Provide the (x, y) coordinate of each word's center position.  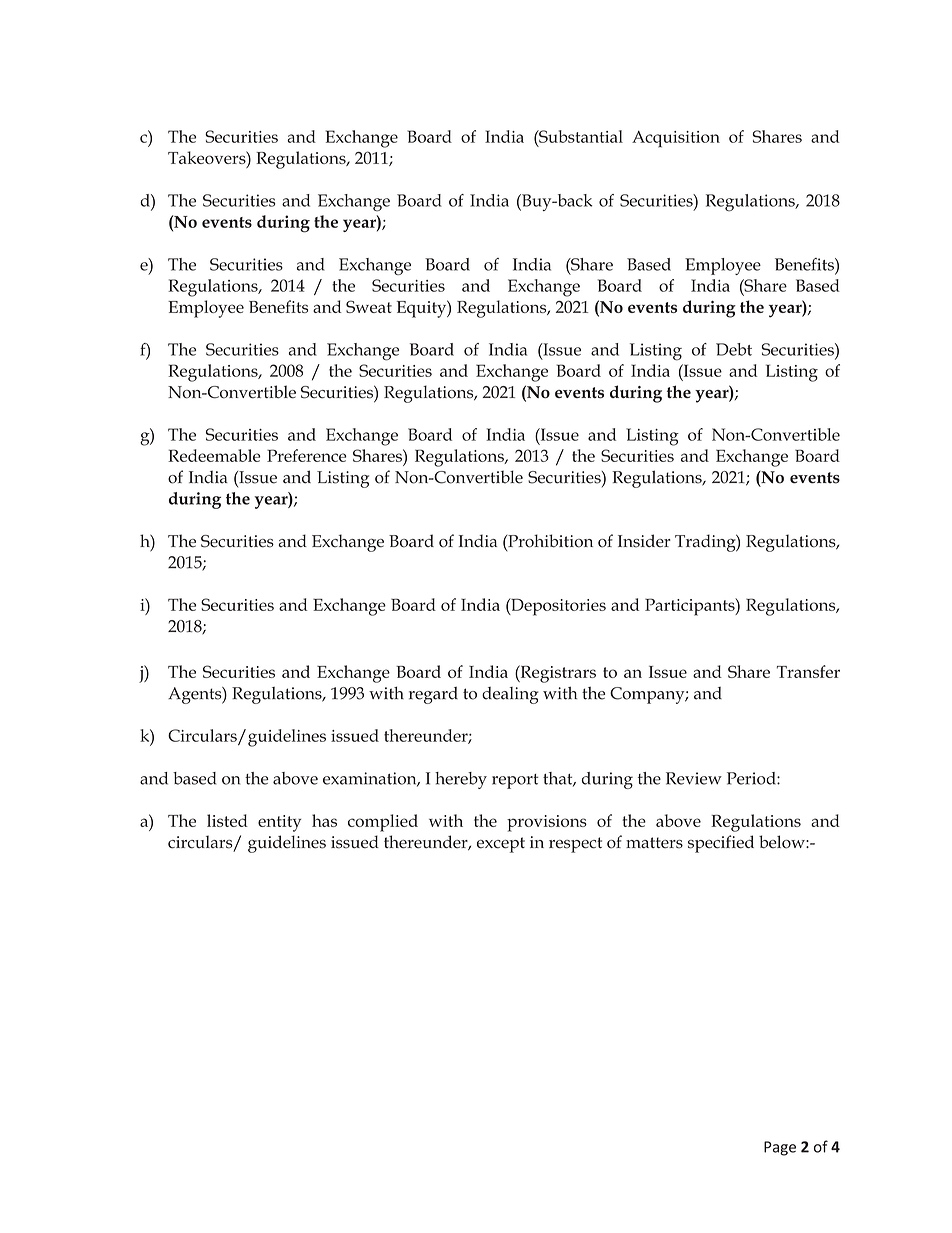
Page (780, 1148)
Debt (734, 349)
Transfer (808, 671)
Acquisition (676, 139)
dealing (510, 695)
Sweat (369, 306)
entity (279, 823)
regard (433, 695)
